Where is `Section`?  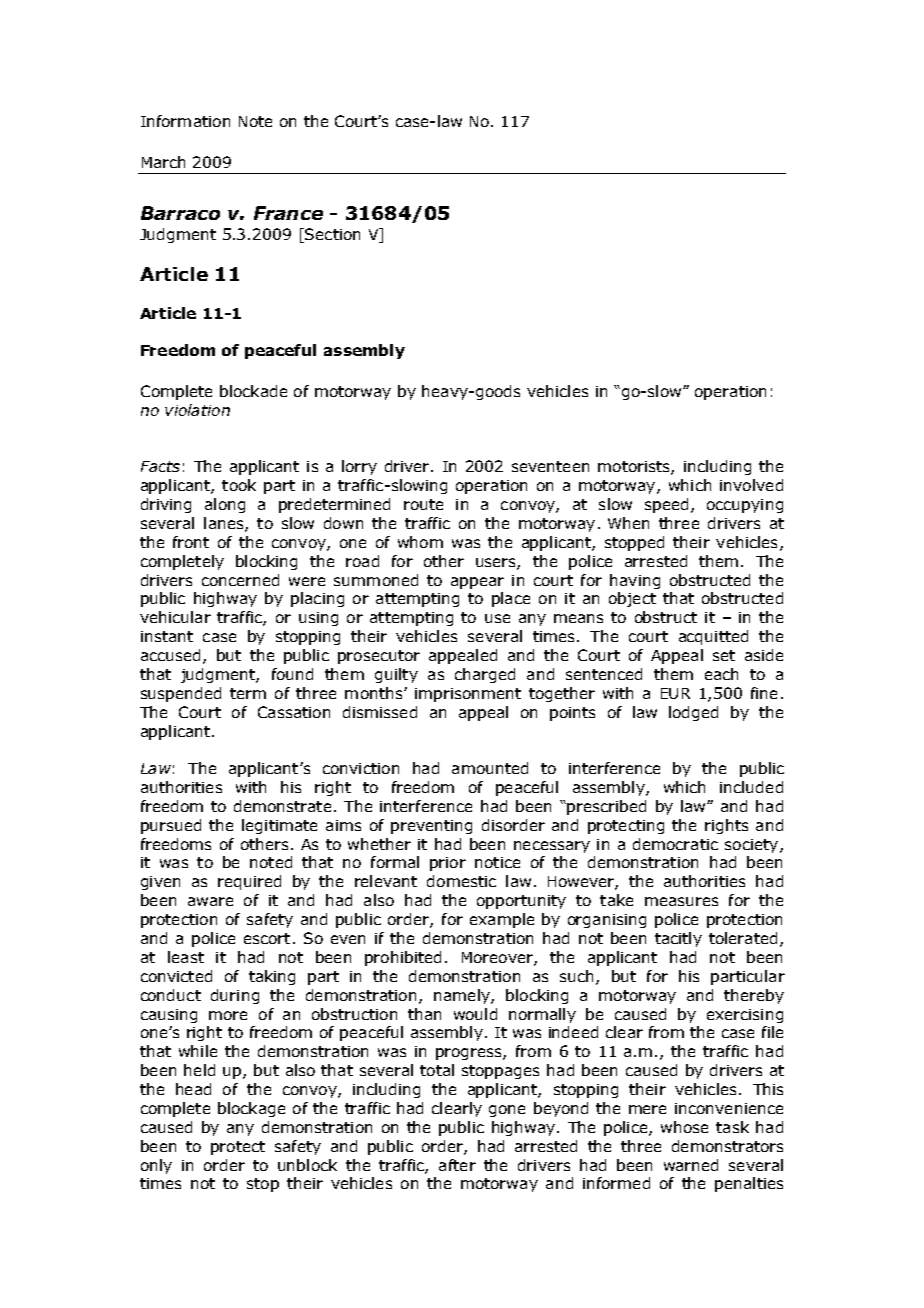
Section is located at coordinates (331, 235).
